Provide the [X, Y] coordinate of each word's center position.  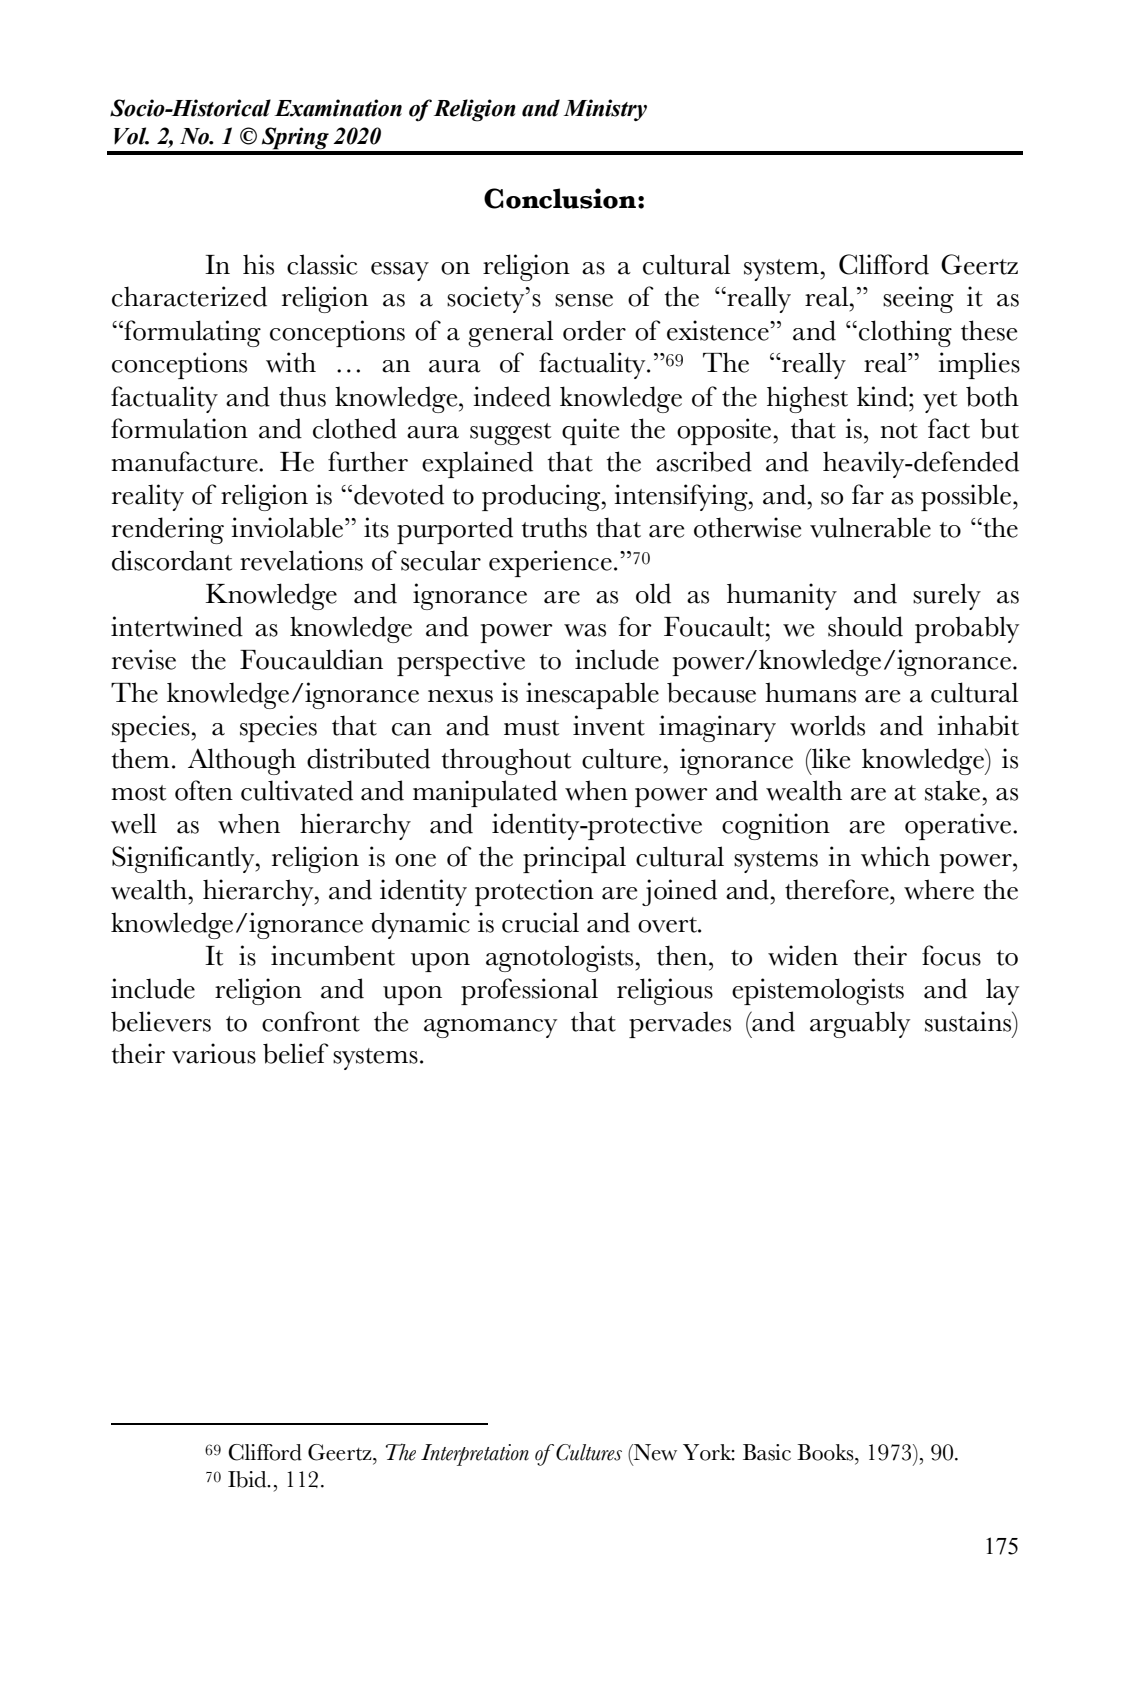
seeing [918, 299]
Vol [131, 136]
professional [529, 991]
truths [554, 527]
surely [947, 596]
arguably [860, 1024]
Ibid [248, 1479]
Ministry [605, 110]
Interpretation [475, 1455]
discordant [172, 560]
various [214, 1053]
